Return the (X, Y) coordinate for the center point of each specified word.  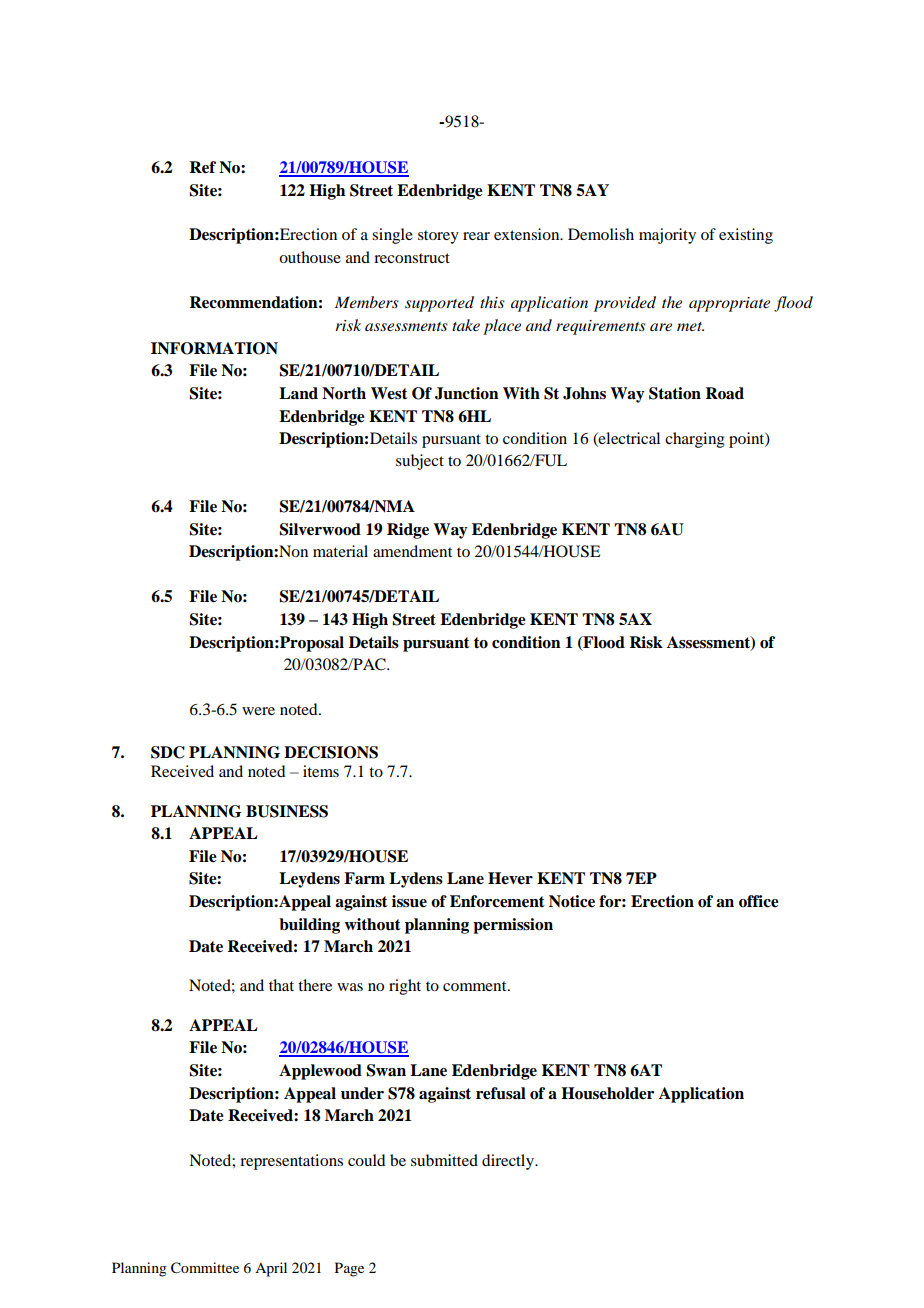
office (759, 901)
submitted (444, 1160)
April (271, 1269)
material (340, 551)
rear (476, 236)
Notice (572, 901)
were (258, 711)
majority (667, 236)
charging (695, 440)
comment (476, 986)
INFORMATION (214, 348)
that (281, 985)
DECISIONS (331, 752)
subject (420, 462)
